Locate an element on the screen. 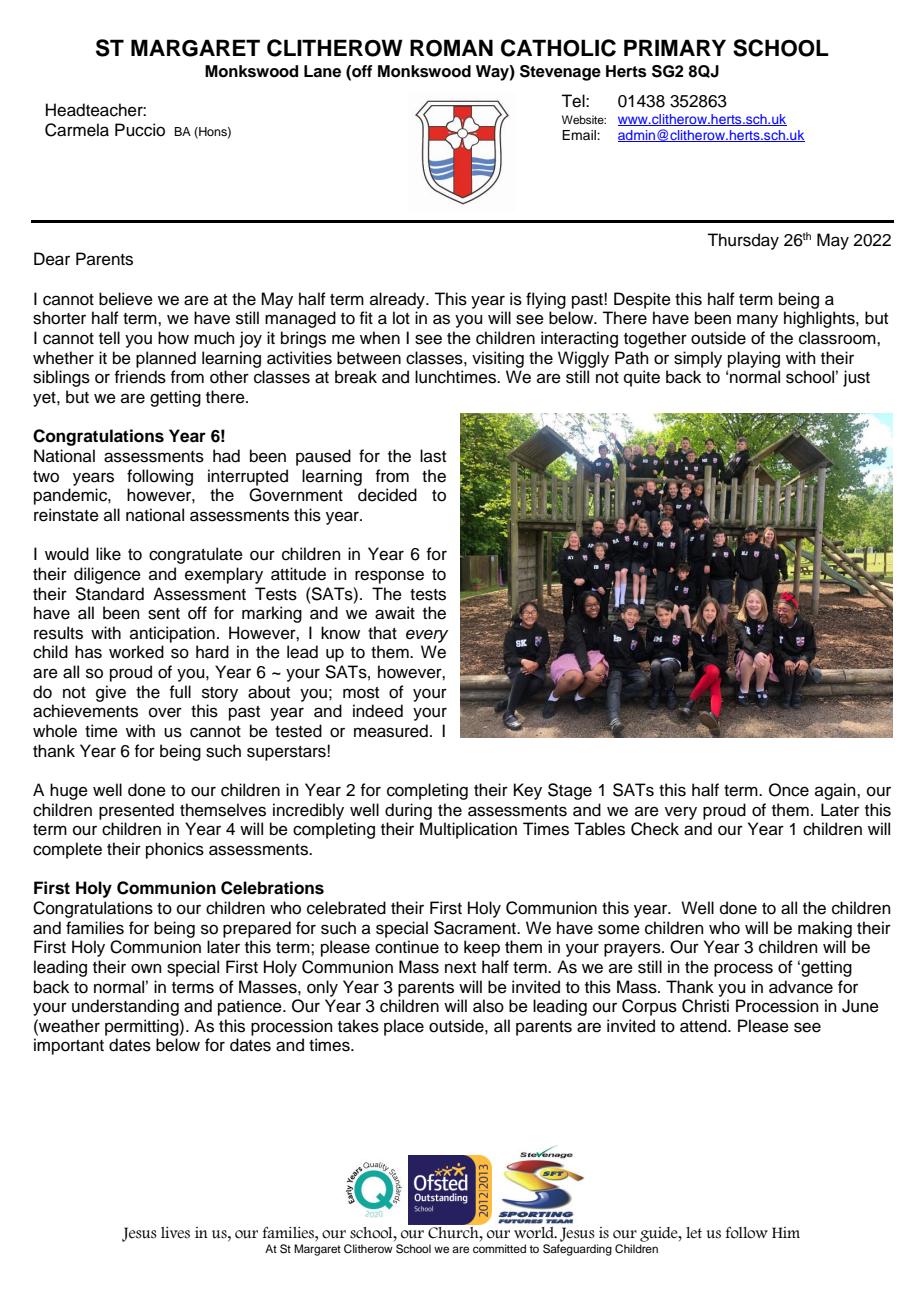 The image size is (924, 1308). Him is located at coordinates (786, 1232).
